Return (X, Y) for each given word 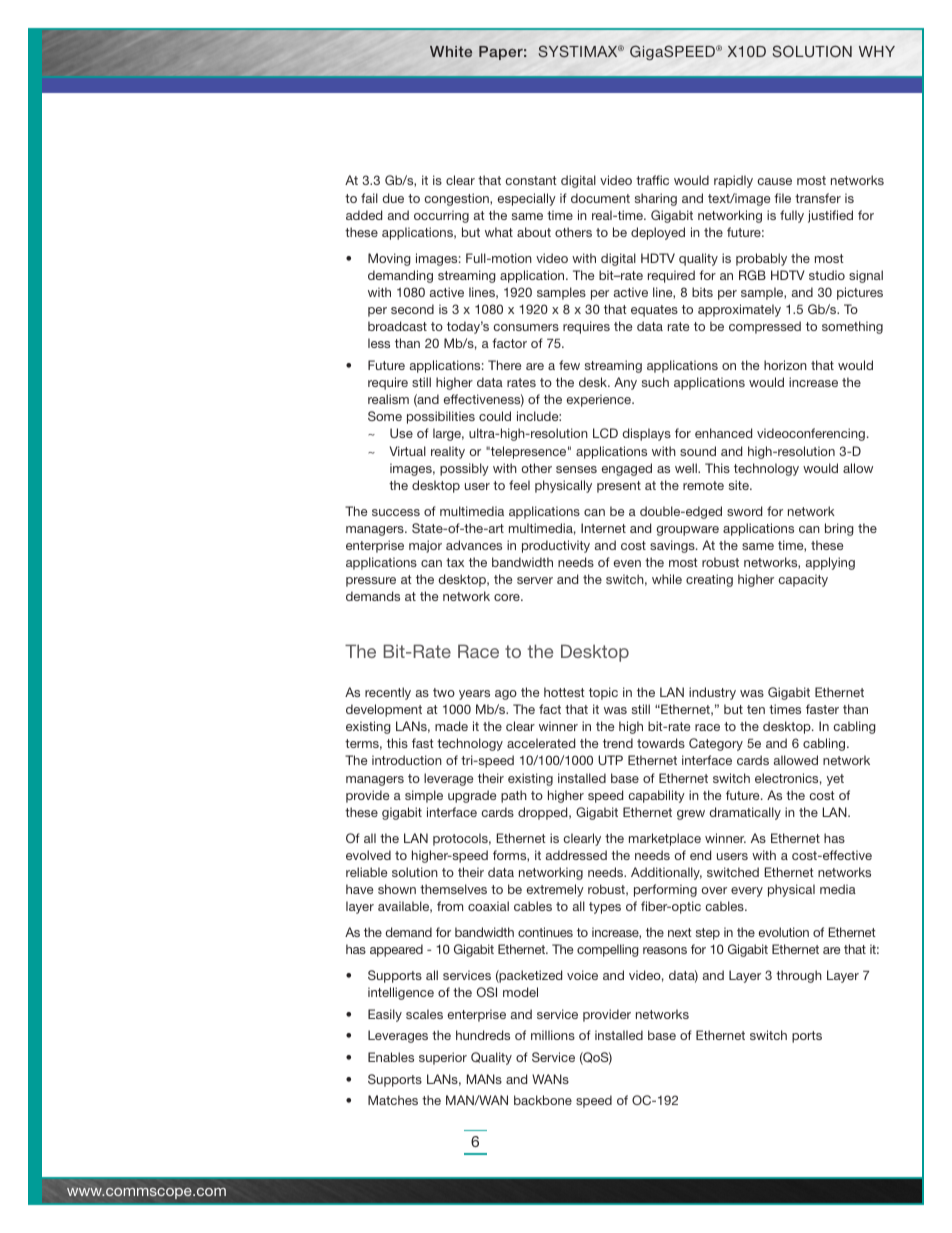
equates (654, 311)
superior (443, 1058)
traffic (652, 180)
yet (835, 780)
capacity (803, 580)
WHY (877, 51)
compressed (765, 327)
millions (553, 1035)
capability (656, 796)
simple (424, 796)
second (412, 309)
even (627, 563)
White (451, 51)
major (425, 546)
